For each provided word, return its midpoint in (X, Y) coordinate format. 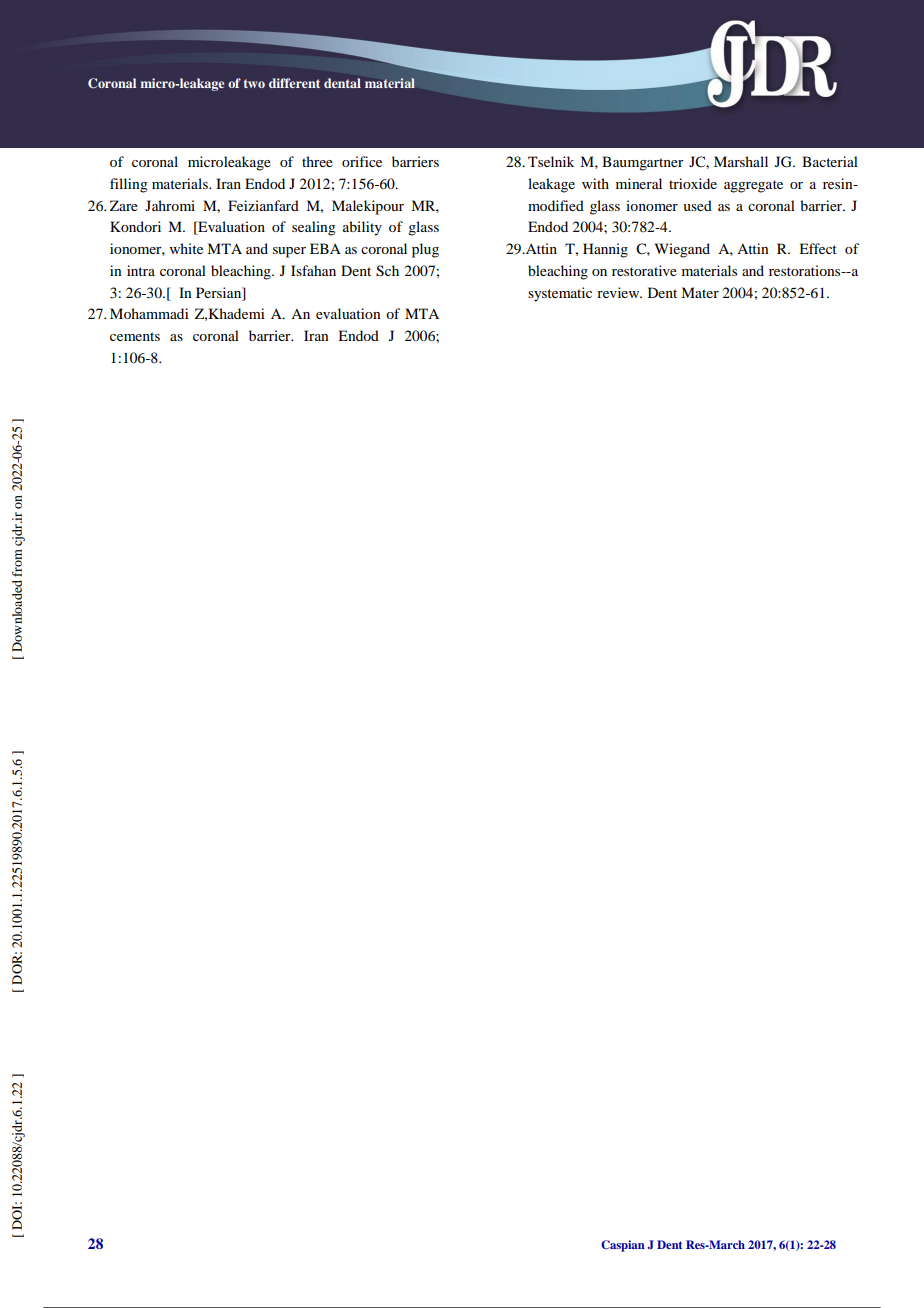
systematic (560, 294)
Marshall (741, 161)
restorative (644, 270)
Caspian (623, 1246)
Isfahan (313, 270)
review (619, 292)
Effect (818, 248)
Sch (387, 271)
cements (135, 336)
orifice (362, 161)
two (254, 83)
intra (141, 270)
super (289, 252)
